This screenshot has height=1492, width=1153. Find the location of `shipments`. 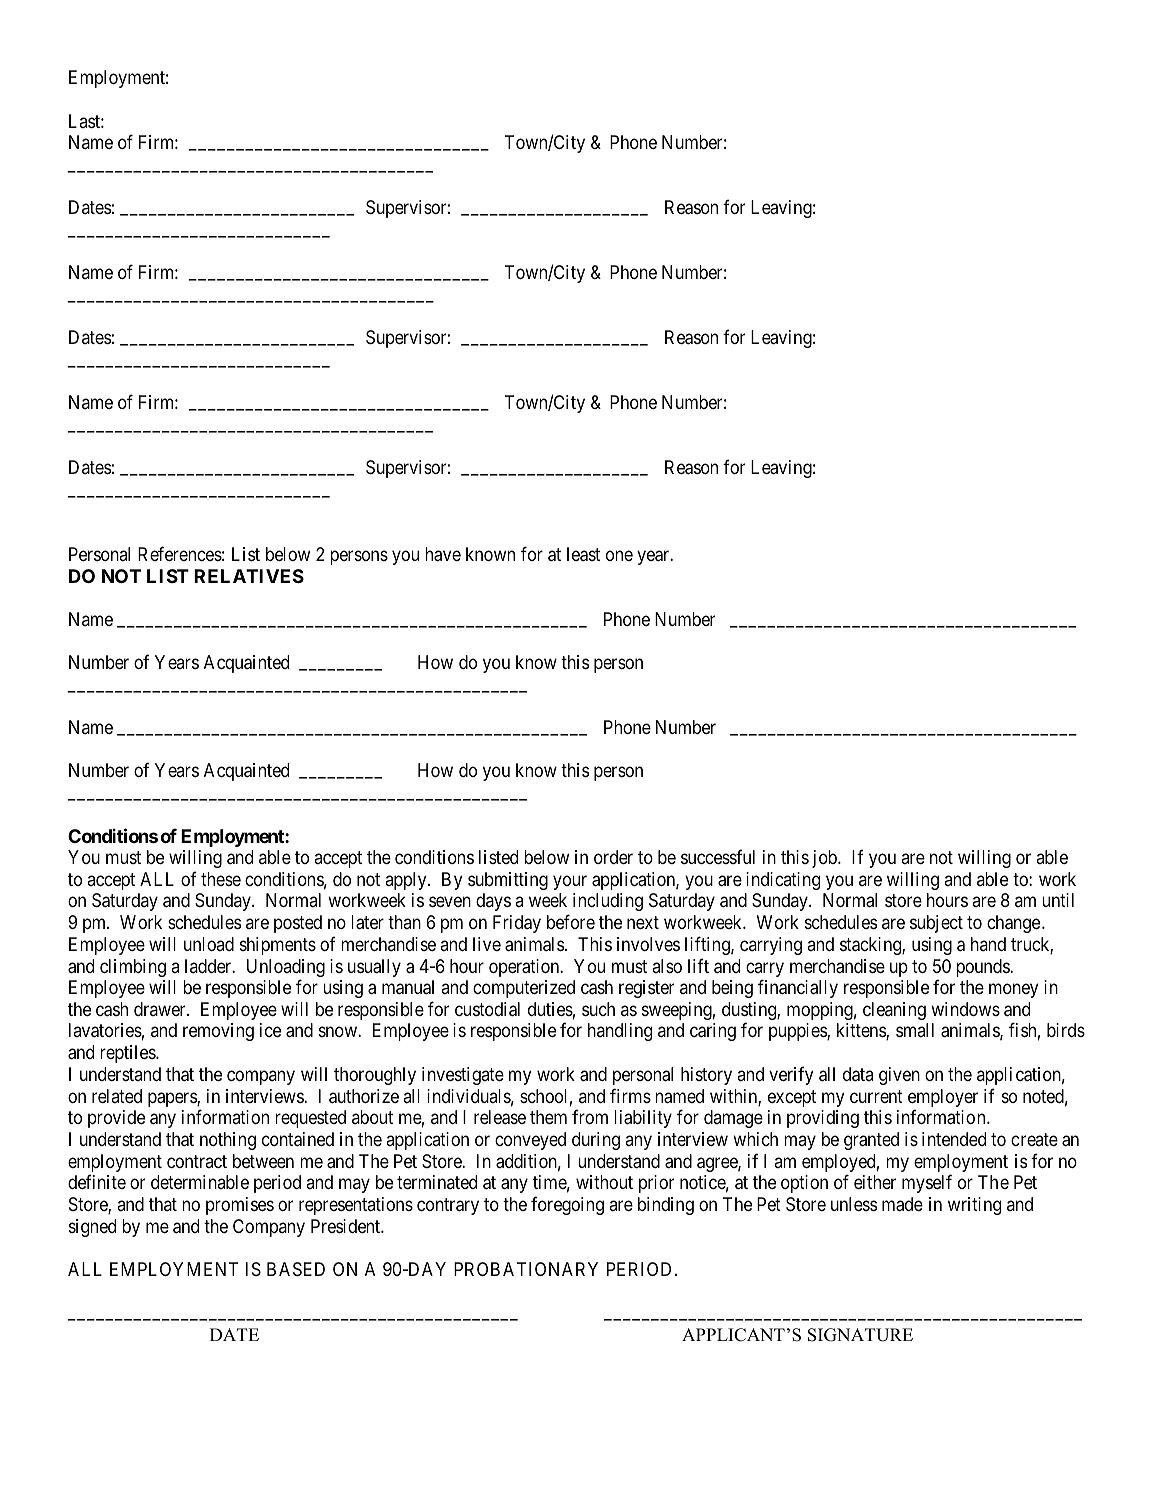

shipments is located at coordinates (278, 946).
